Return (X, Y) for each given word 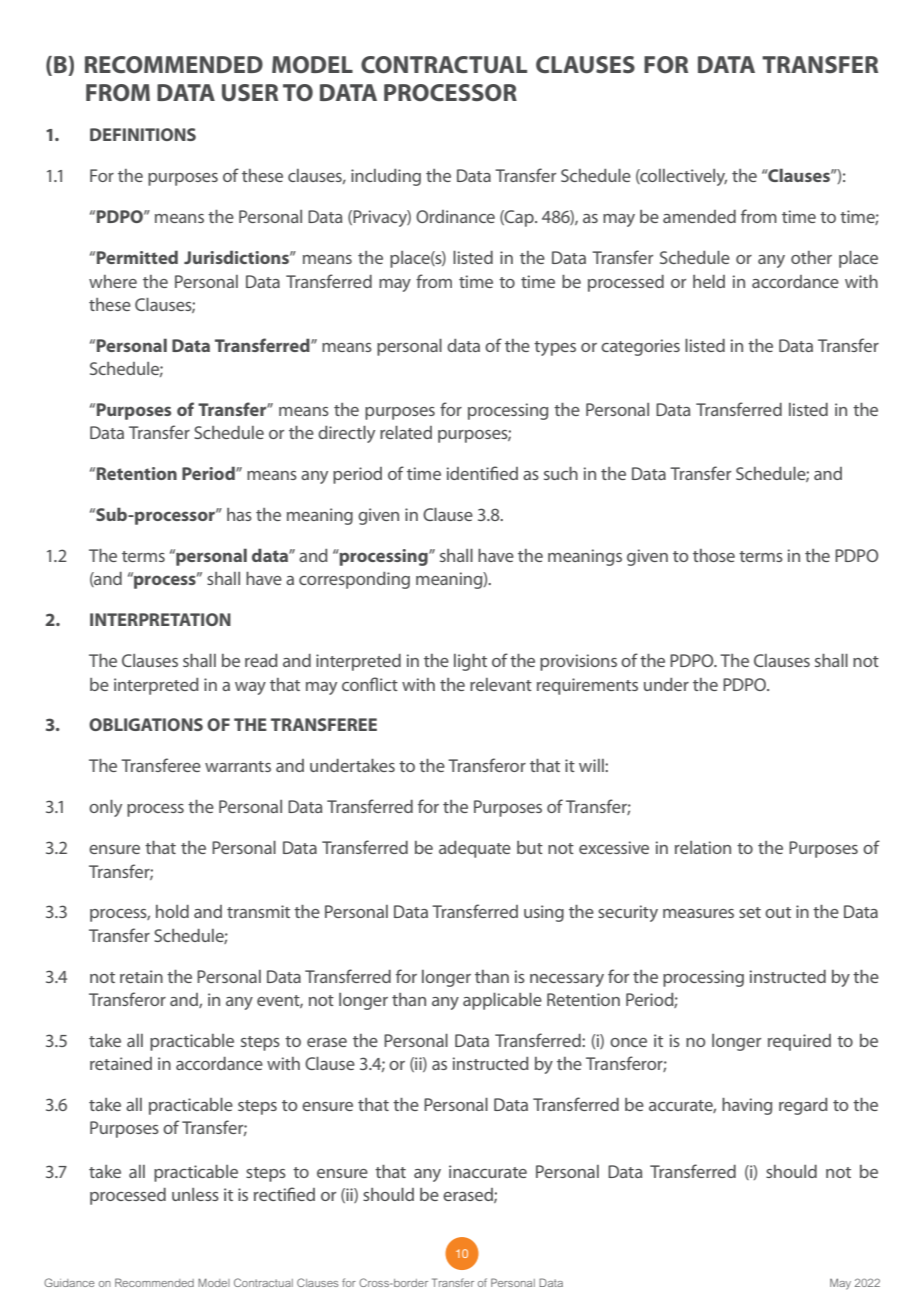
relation (703, 847)
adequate (475, 849)
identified (482, 473)
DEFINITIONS (143, 134)
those (714, 555)
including (386, 177)
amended (699, 216)
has (239, 514)
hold (172, 911)
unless (195, 1194)
